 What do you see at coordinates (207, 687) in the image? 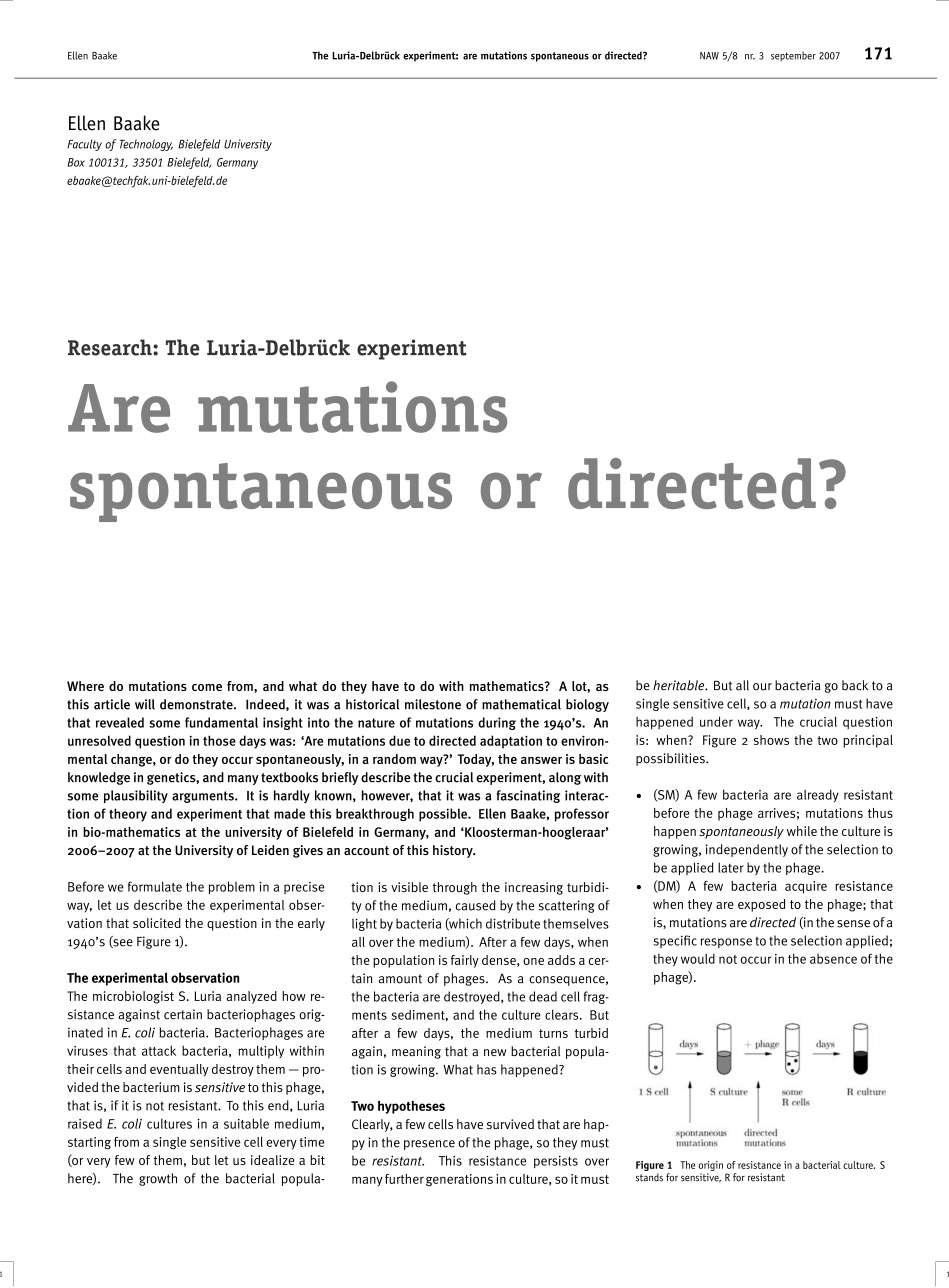
I see `come` at bounding box center [207, 687].
